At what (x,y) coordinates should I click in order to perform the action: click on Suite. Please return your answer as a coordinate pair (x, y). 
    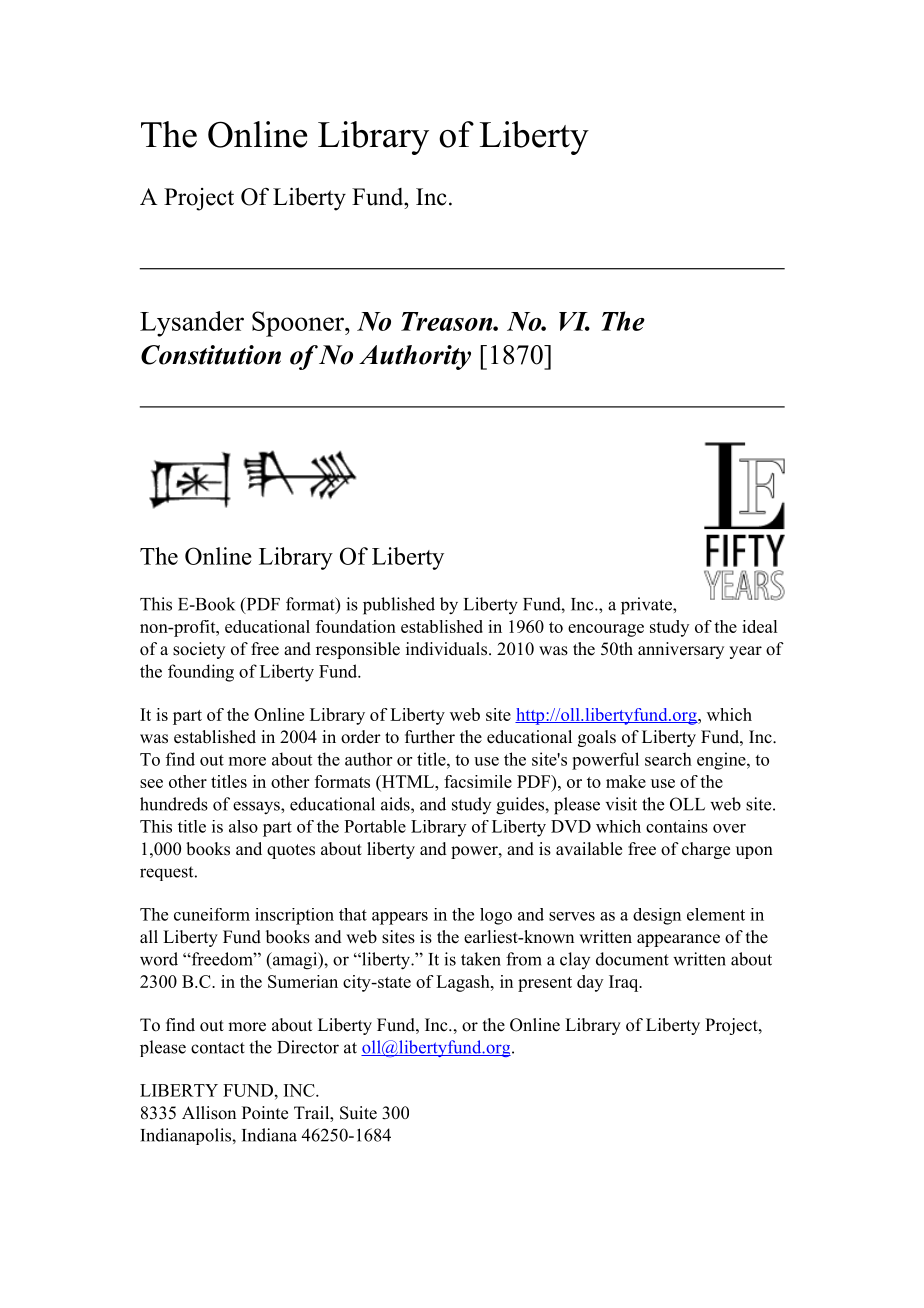
    Looking at the image, I should click on (358, 1113).
